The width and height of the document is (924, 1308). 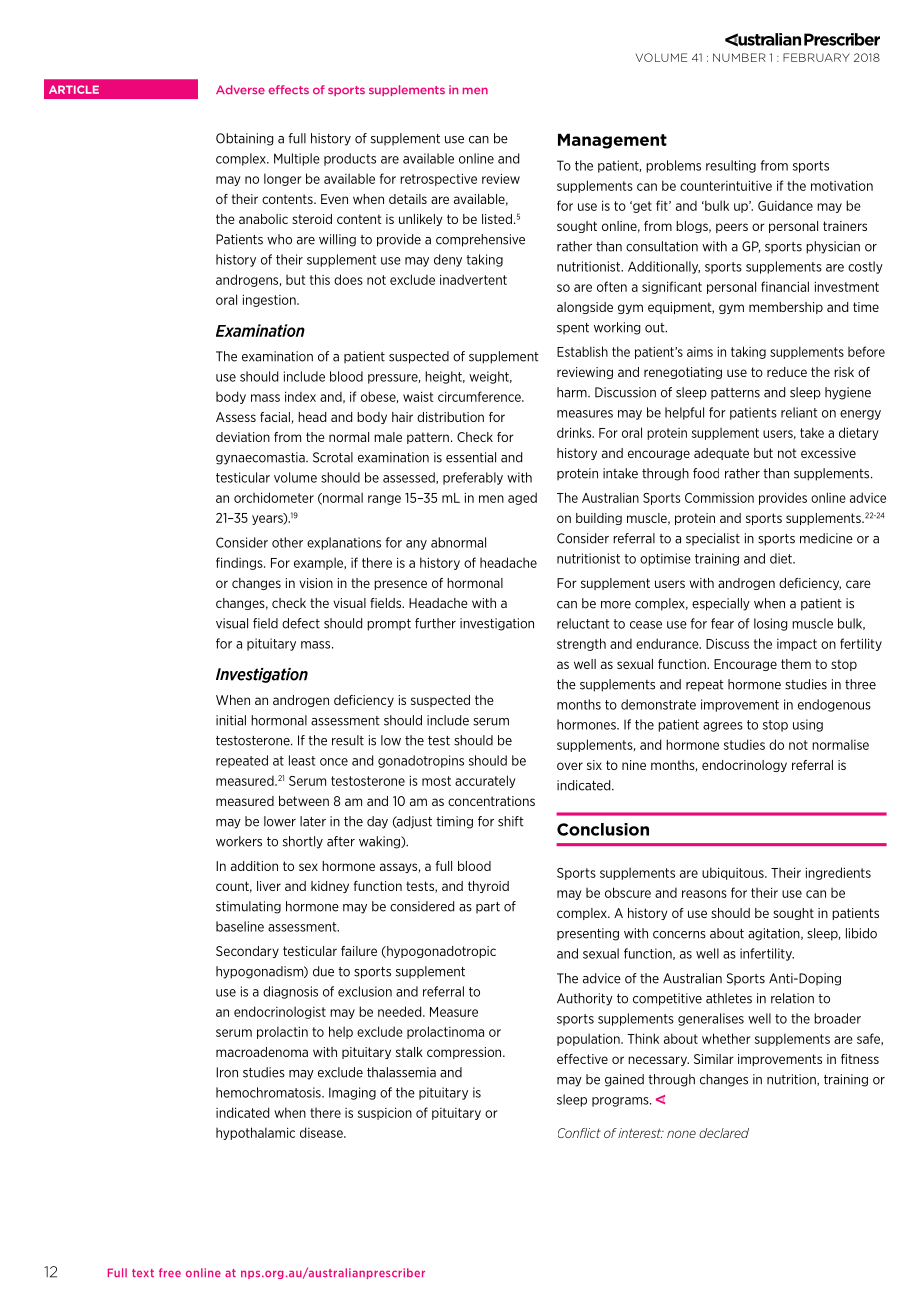 I want to click on circumference, so click(x=480, y=396).
